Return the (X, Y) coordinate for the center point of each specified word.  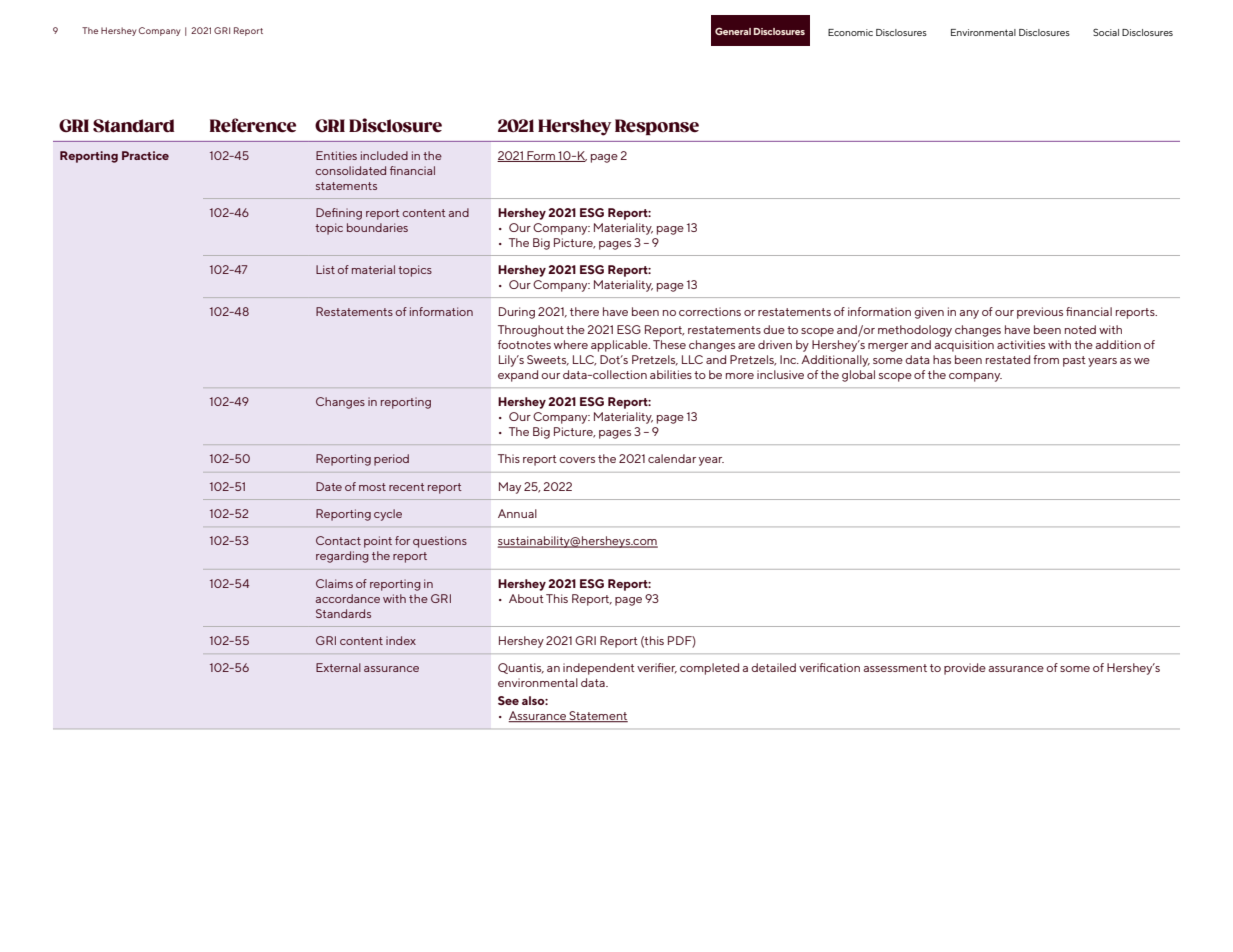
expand (518, 376)
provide (965, 669)
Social (1106, 32)
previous (1040, 313)
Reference (253, 125)
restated (1008, 359)
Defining (339, 214)
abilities (671, 374)
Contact (338, 540)
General (733, 31)
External (338, 667)
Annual (517, 513)
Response (657, 127)
